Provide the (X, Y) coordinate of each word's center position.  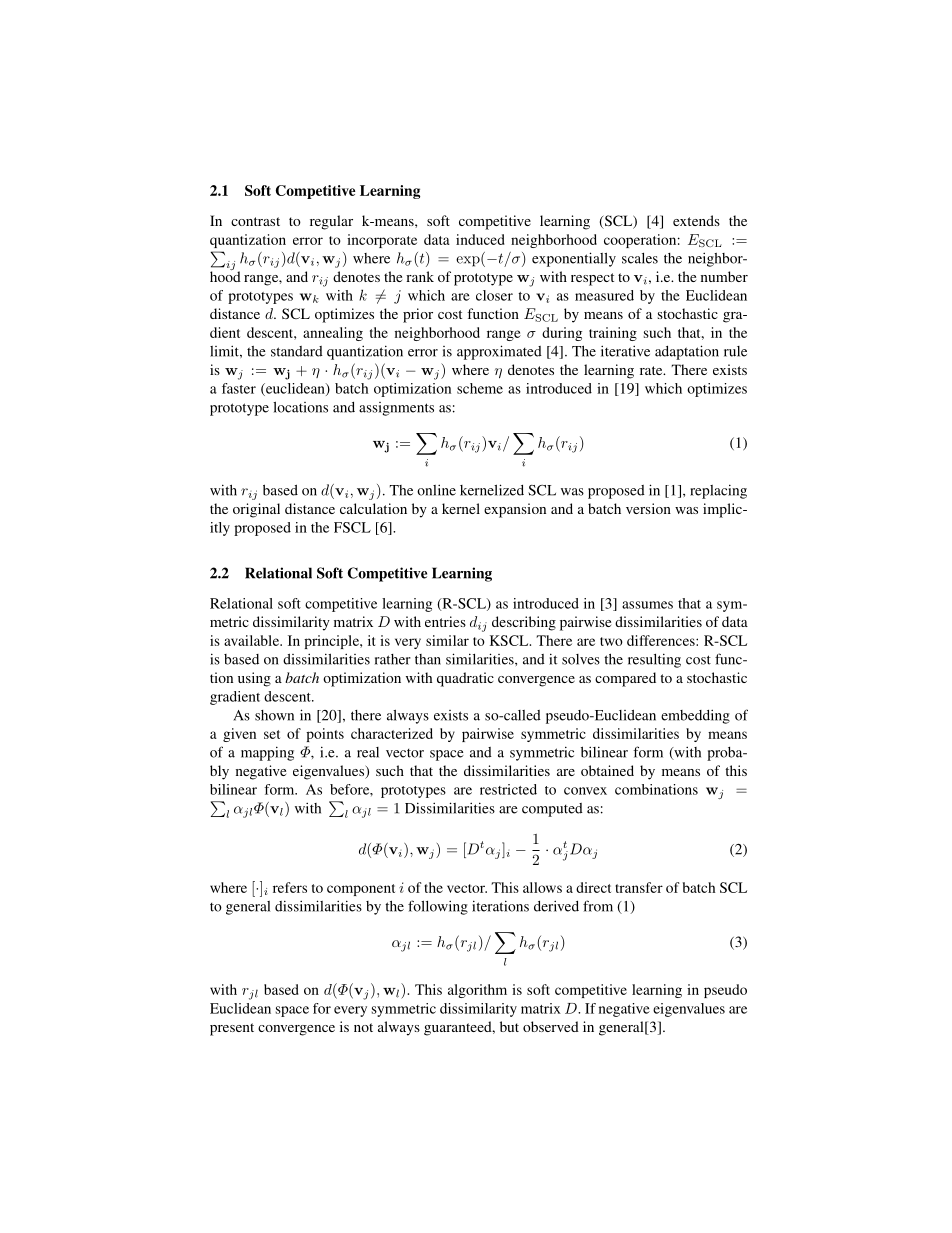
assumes (647, 605)
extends (696, 220)
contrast (255, 221)
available (252, 640)
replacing (718, 491)
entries (445, 621)
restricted (508, 789)
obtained (607, 770)
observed (551, 1026)
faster (239, 388)
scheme (480, 388)
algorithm (477, 991)
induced (480, 239)
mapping (267, 753)
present (232, 1029)
